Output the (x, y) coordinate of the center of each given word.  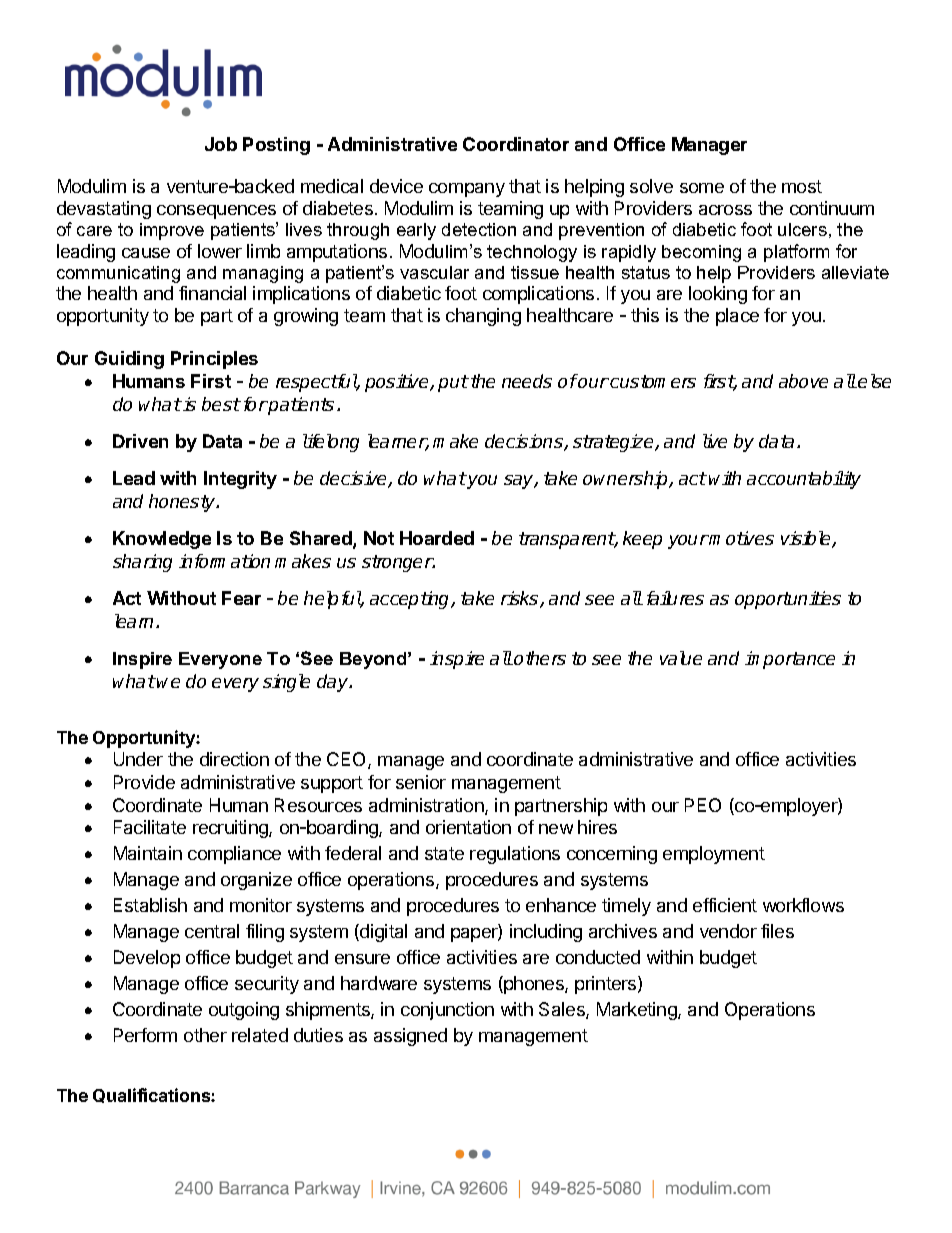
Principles (214, 360)
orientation (468, 827)
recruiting (231, 829)
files (777, 931)
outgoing (244, 1011)
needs (527, 381)
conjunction (447, 1011)
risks (521, 599)
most (802, 186)
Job (221, 144)
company (467, 190)
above (803, 381)
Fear (241, 598)
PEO (703, 805)
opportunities (788, 600)
